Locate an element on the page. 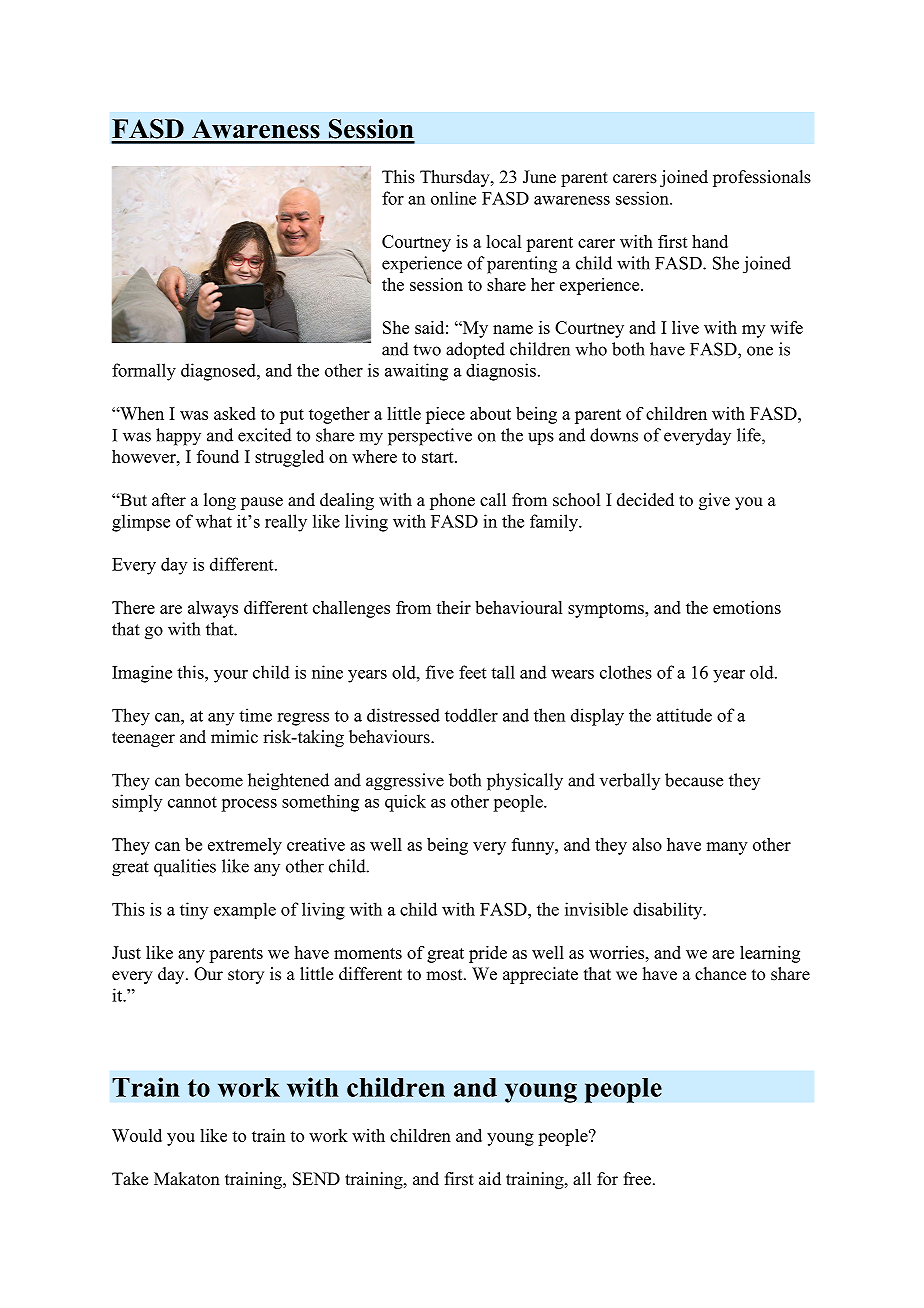  SEND is located at coordinates (316, 1179).
